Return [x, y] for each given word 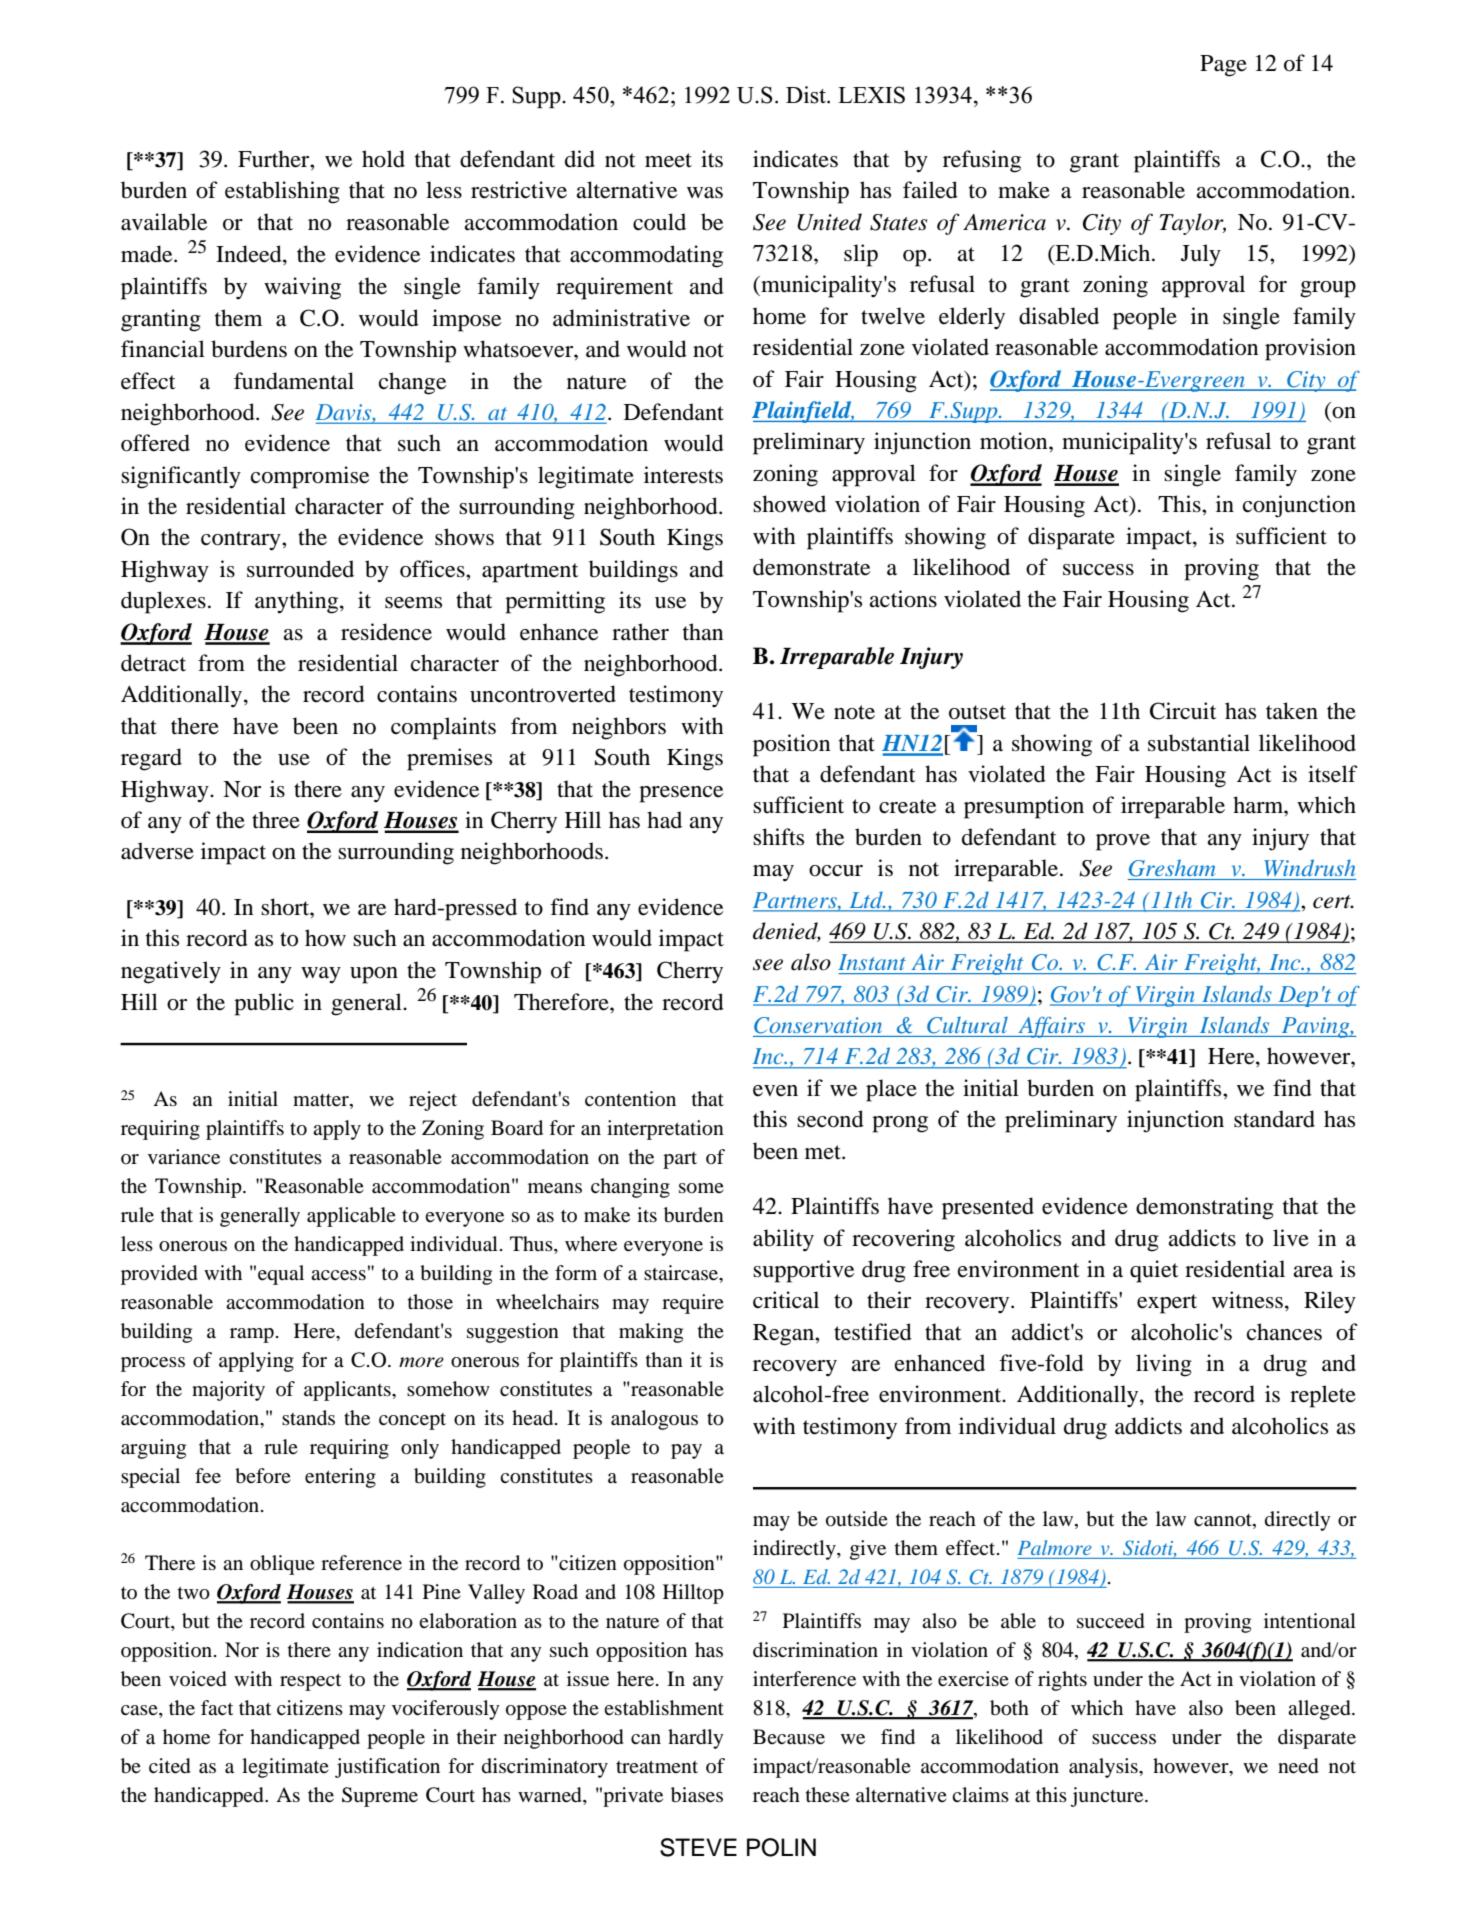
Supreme [380, 1797]
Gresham [1172, 868]
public [264, 1004]
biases [697, 1795]
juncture [1108, 1797]
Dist [807, 95]
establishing [282, 192]
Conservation [818, 1025]
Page [1223, 66]
